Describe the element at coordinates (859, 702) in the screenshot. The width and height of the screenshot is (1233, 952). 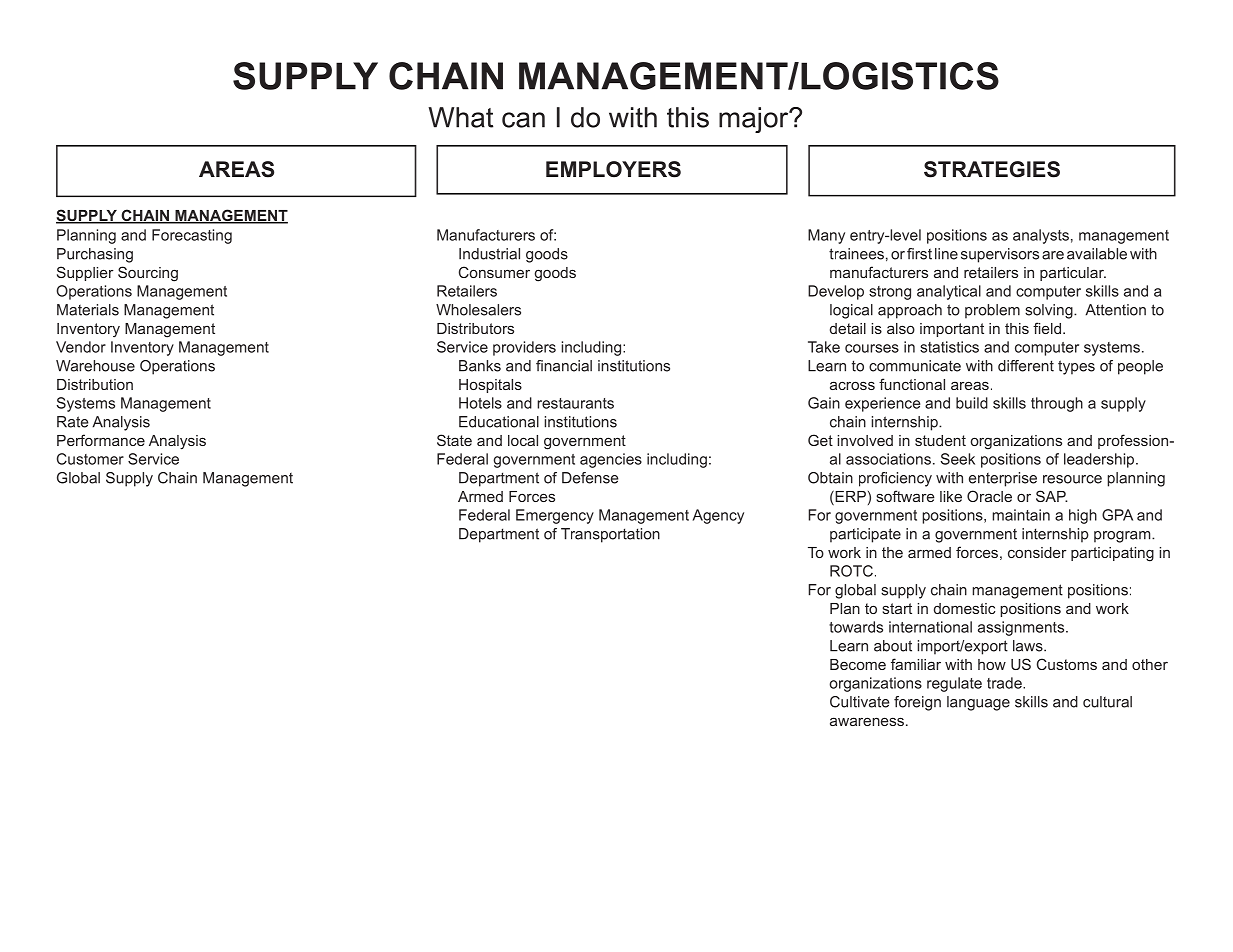
I see `Cultivate` at that location.
